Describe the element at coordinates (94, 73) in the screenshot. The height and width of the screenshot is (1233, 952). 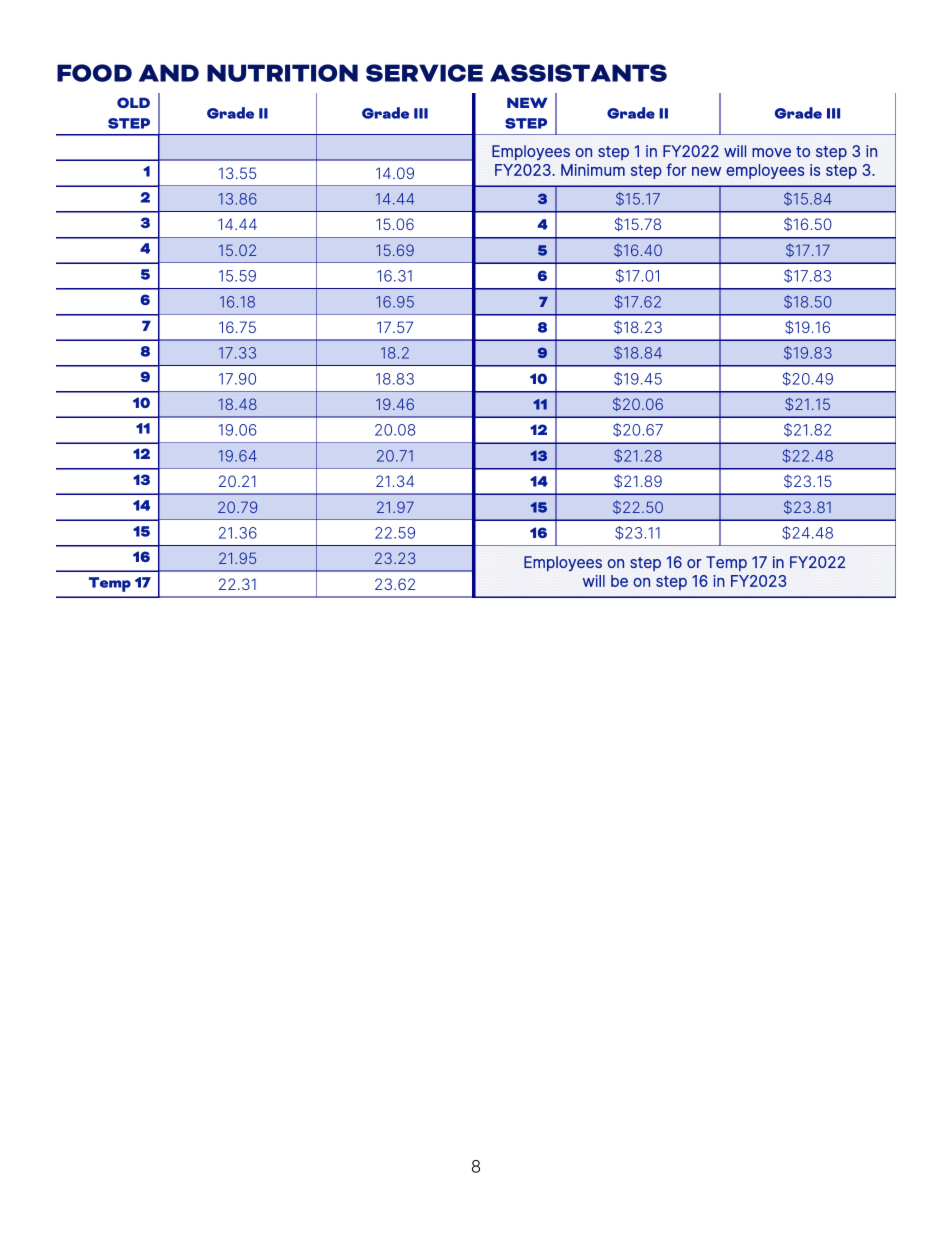
I see `FOOD` at that location.
